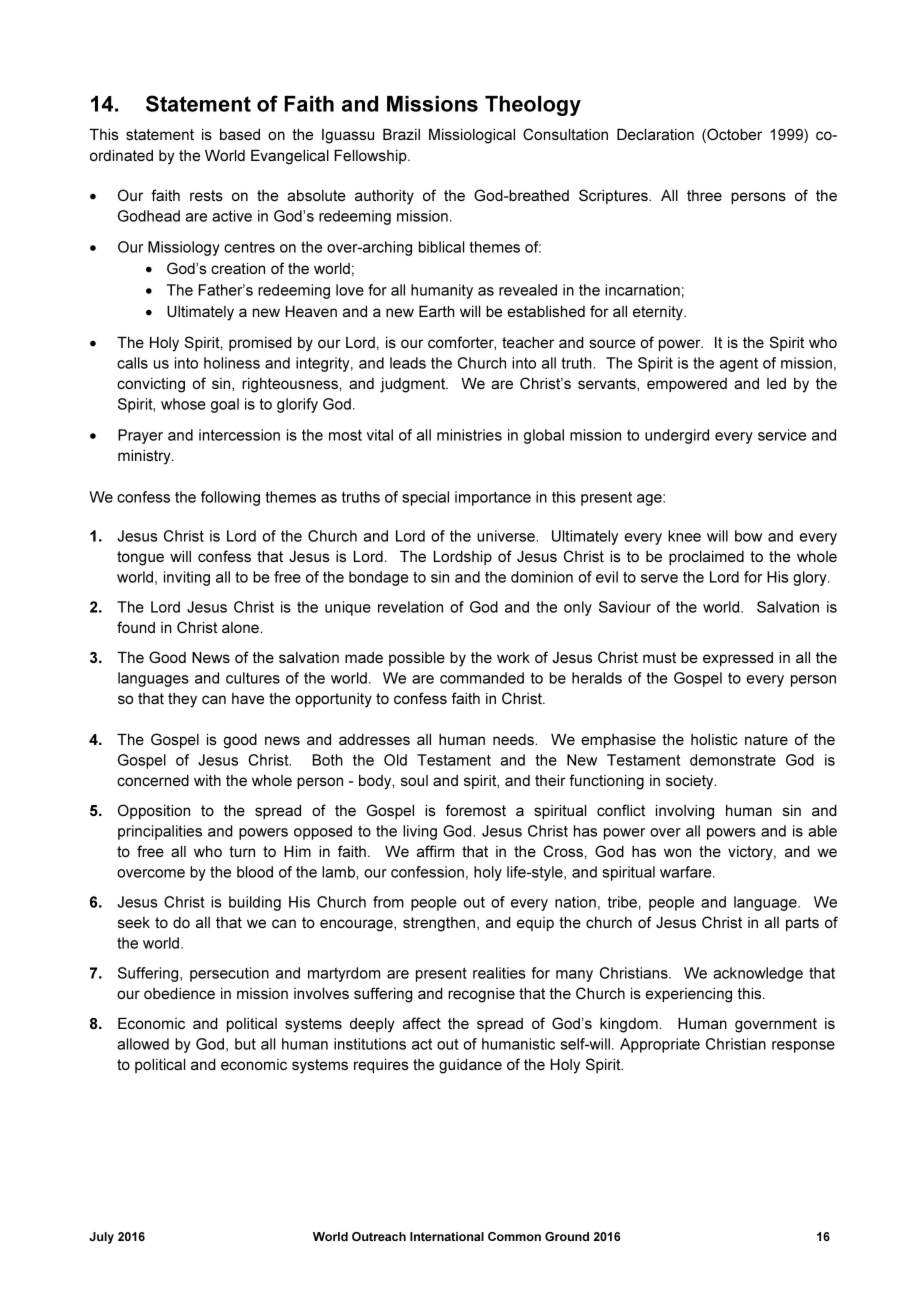  What do you see at coordinates (401, 134) in the document?
I see `Brazil` at bounding box center [401, 134].
